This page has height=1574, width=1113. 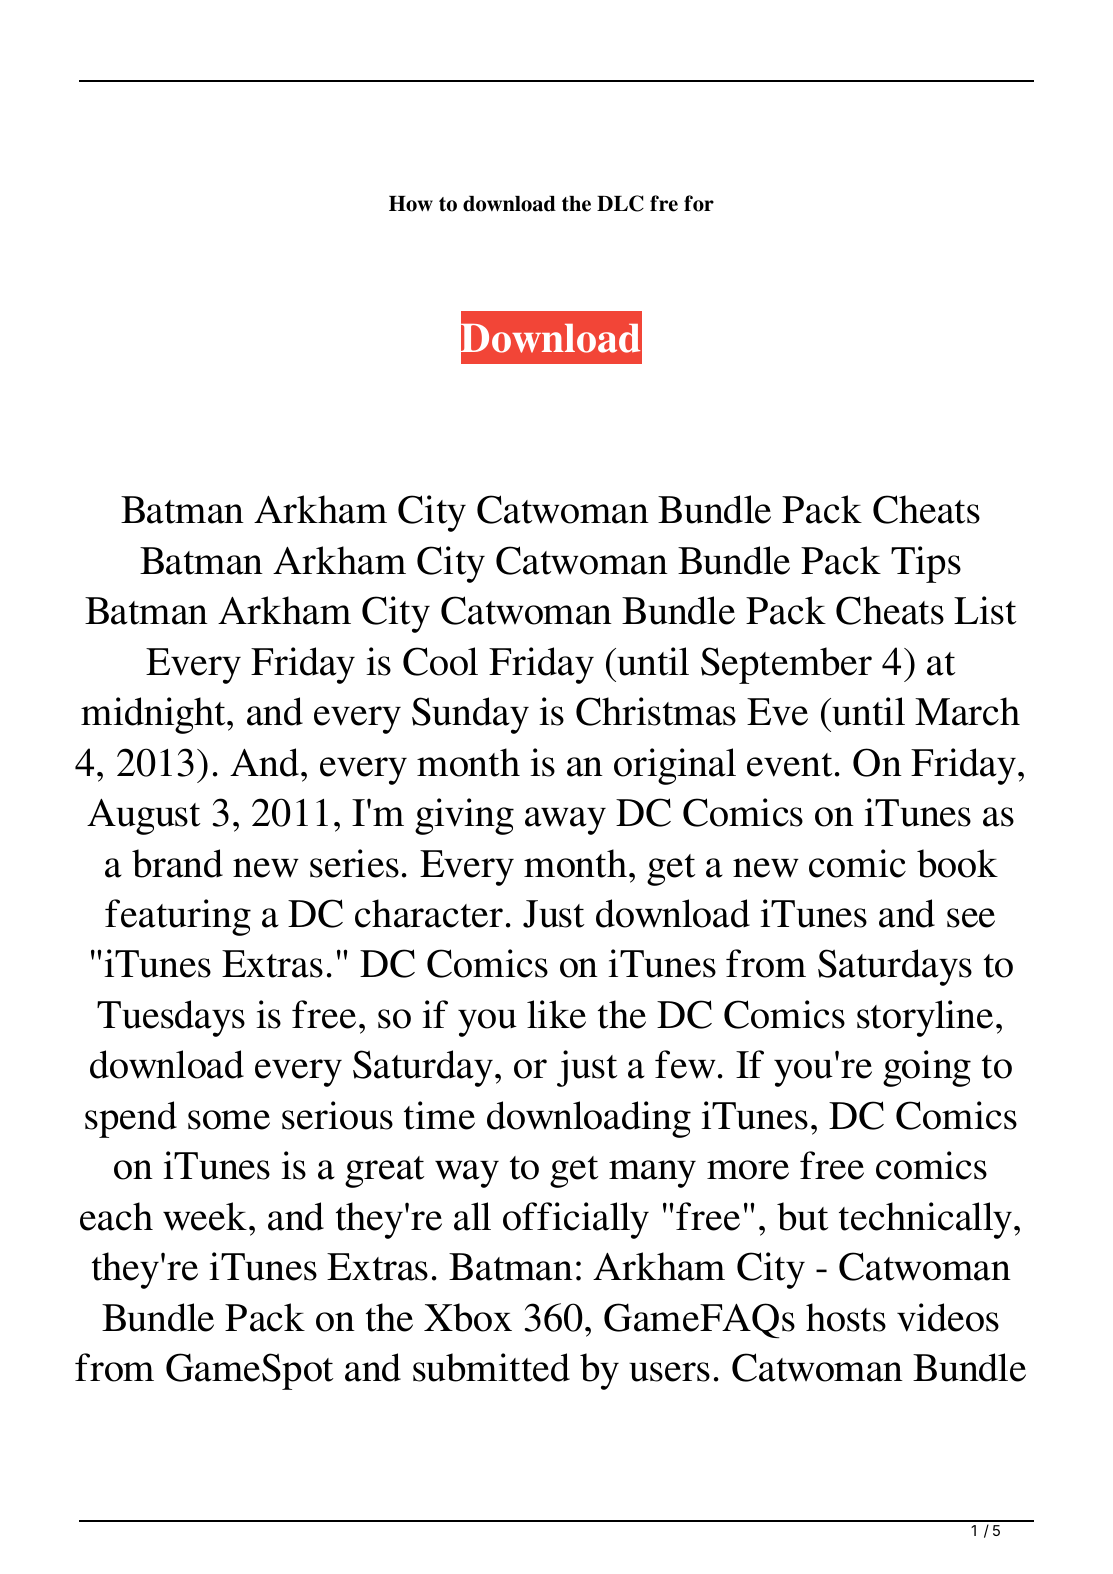 What do you see at coordinates (206, 1216) in the page?
I see `week` at bounding box center [206, 1216].
